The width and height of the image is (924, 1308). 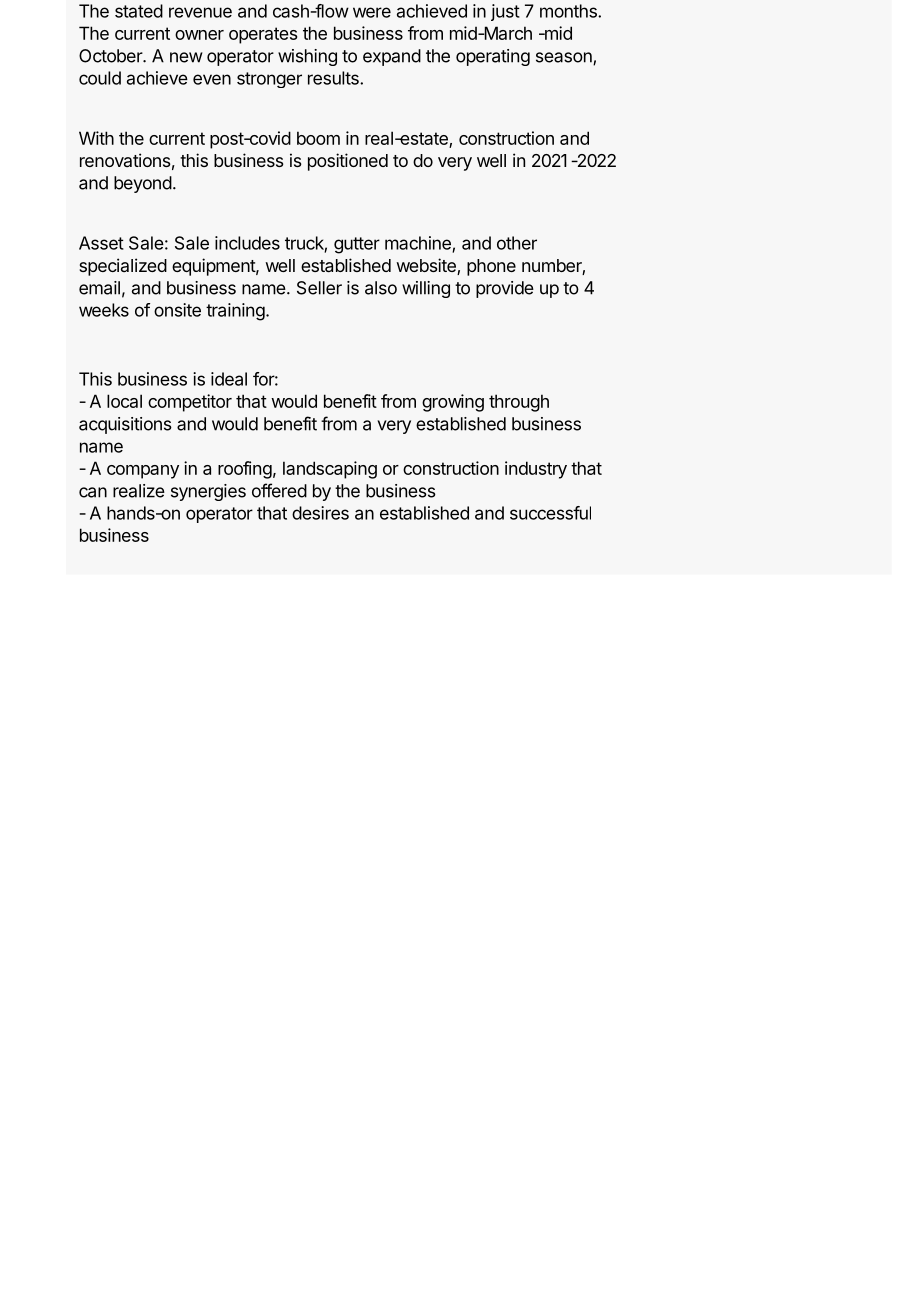 What do you see at coordinates (143, 472) in the image?
I see `company` at bounding box center [143, 472].
